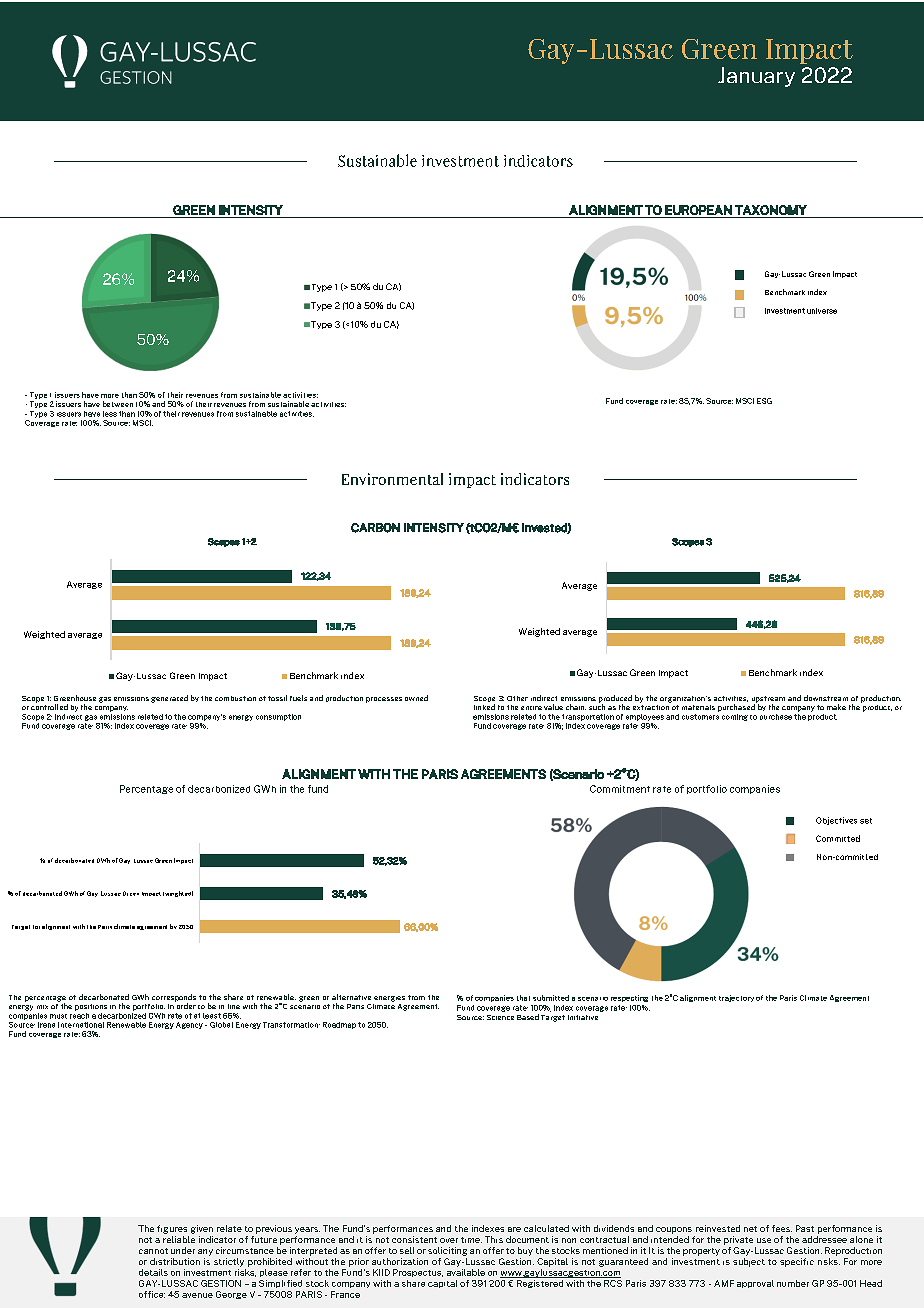 This document has width=924, height=1308. Describe the element at coordinates (110, 414) in the document. I see `less` at that location.
